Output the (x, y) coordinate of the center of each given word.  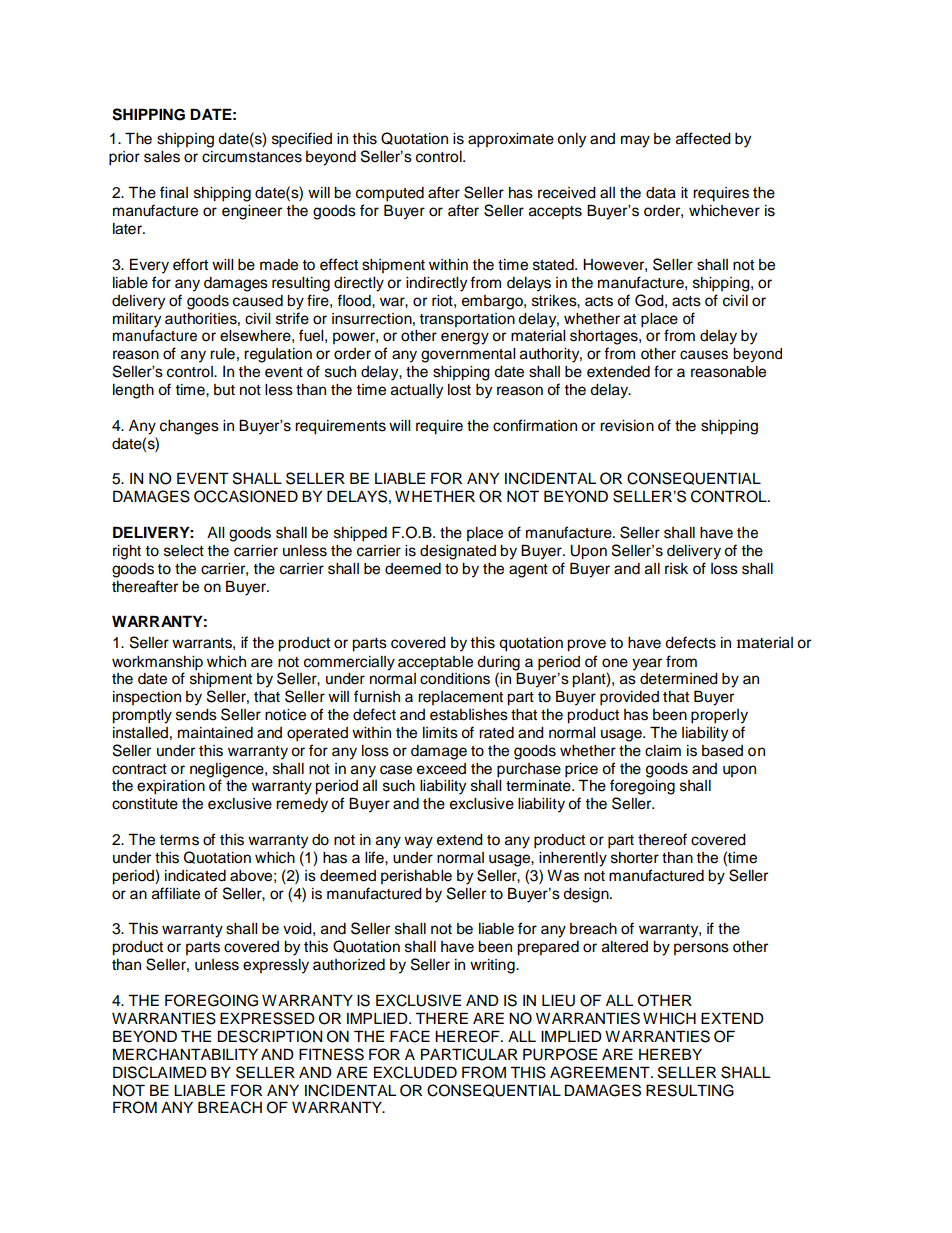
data (661, 193)
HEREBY (670, 1054)
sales (162, 157)
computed (390, 194)
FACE (410, 1036)
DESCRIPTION (270, 1036)
